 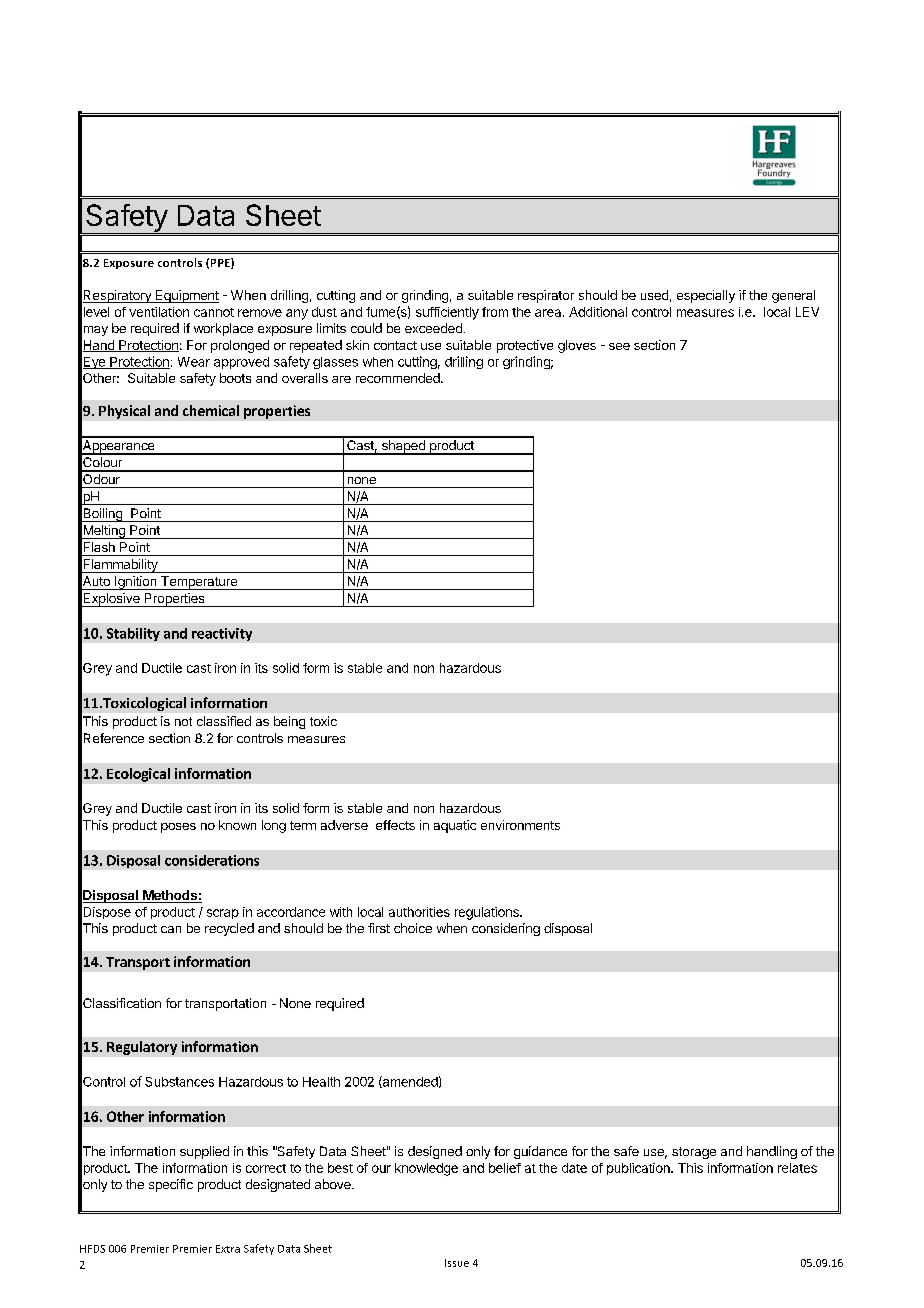 I want to click on regulations, so click(x=488, y=913).
